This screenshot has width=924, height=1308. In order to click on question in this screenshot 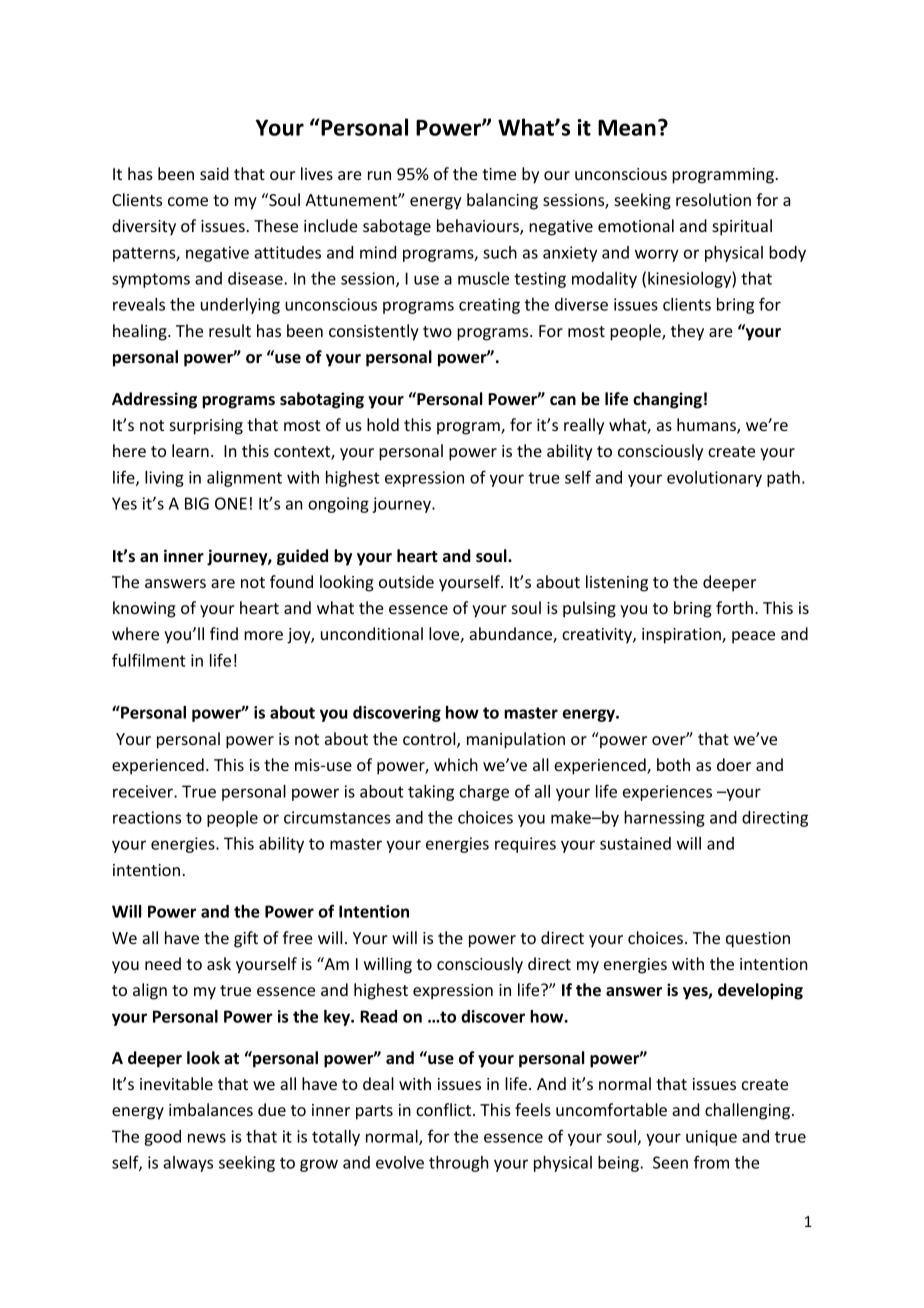, I will do `click(758, 940)`.
